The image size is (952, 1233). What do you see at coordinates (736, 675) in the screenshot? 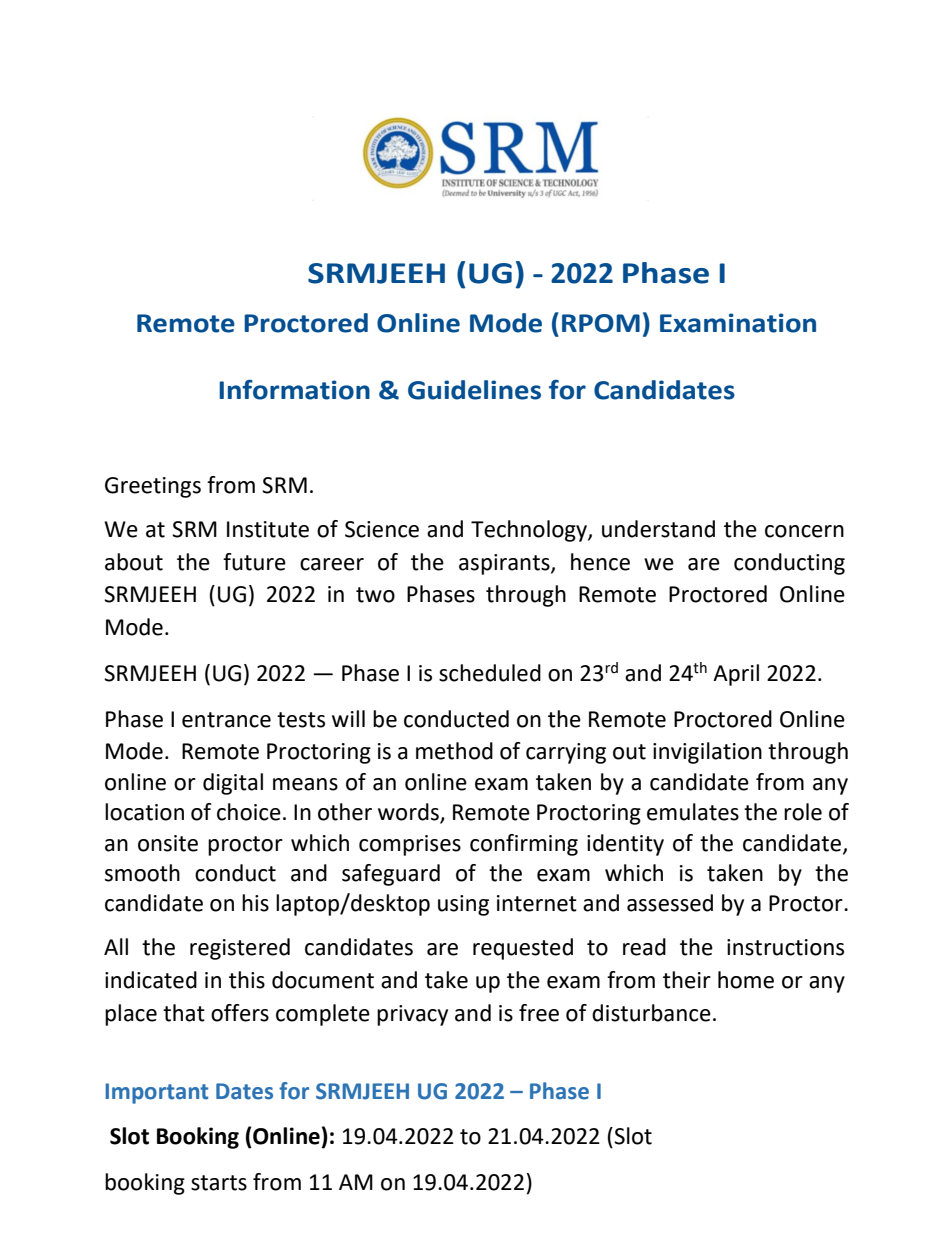
I see `April` at bounding box center [736, 675].
